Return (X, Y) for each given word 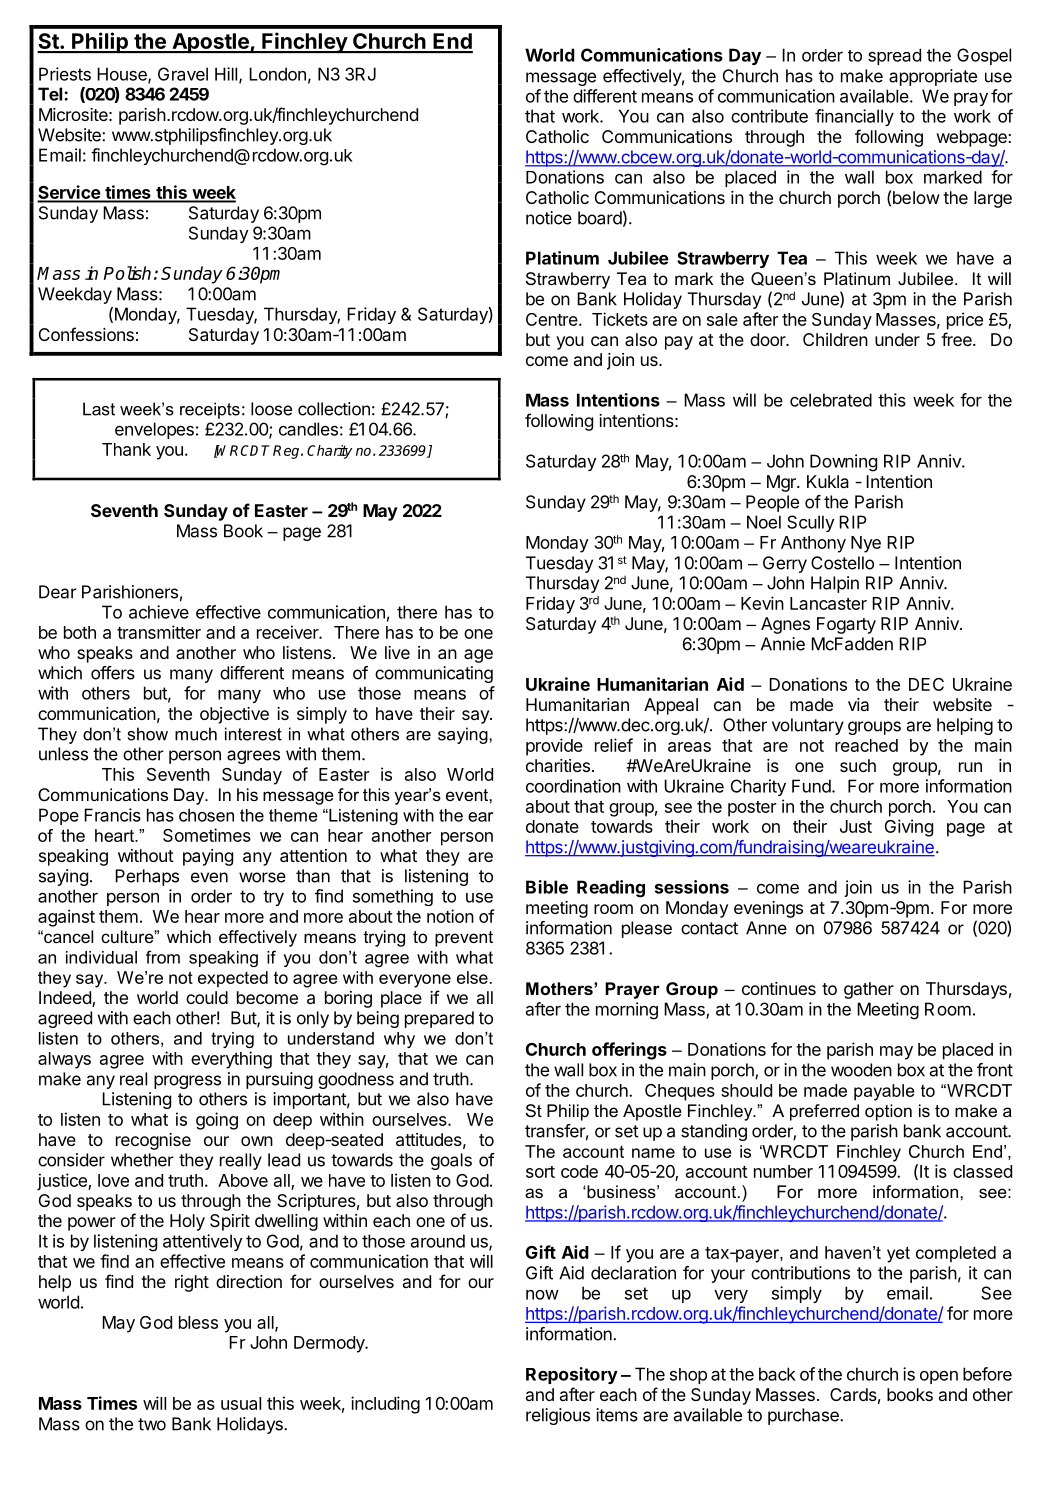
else (472, 977)
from (163, 957)
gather (869, 990)
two (152, 1424)
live (397, 652)
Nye (866, 544)
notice (549, 218)
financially (854, 117)
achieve (159, 612)
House (123, 75)
